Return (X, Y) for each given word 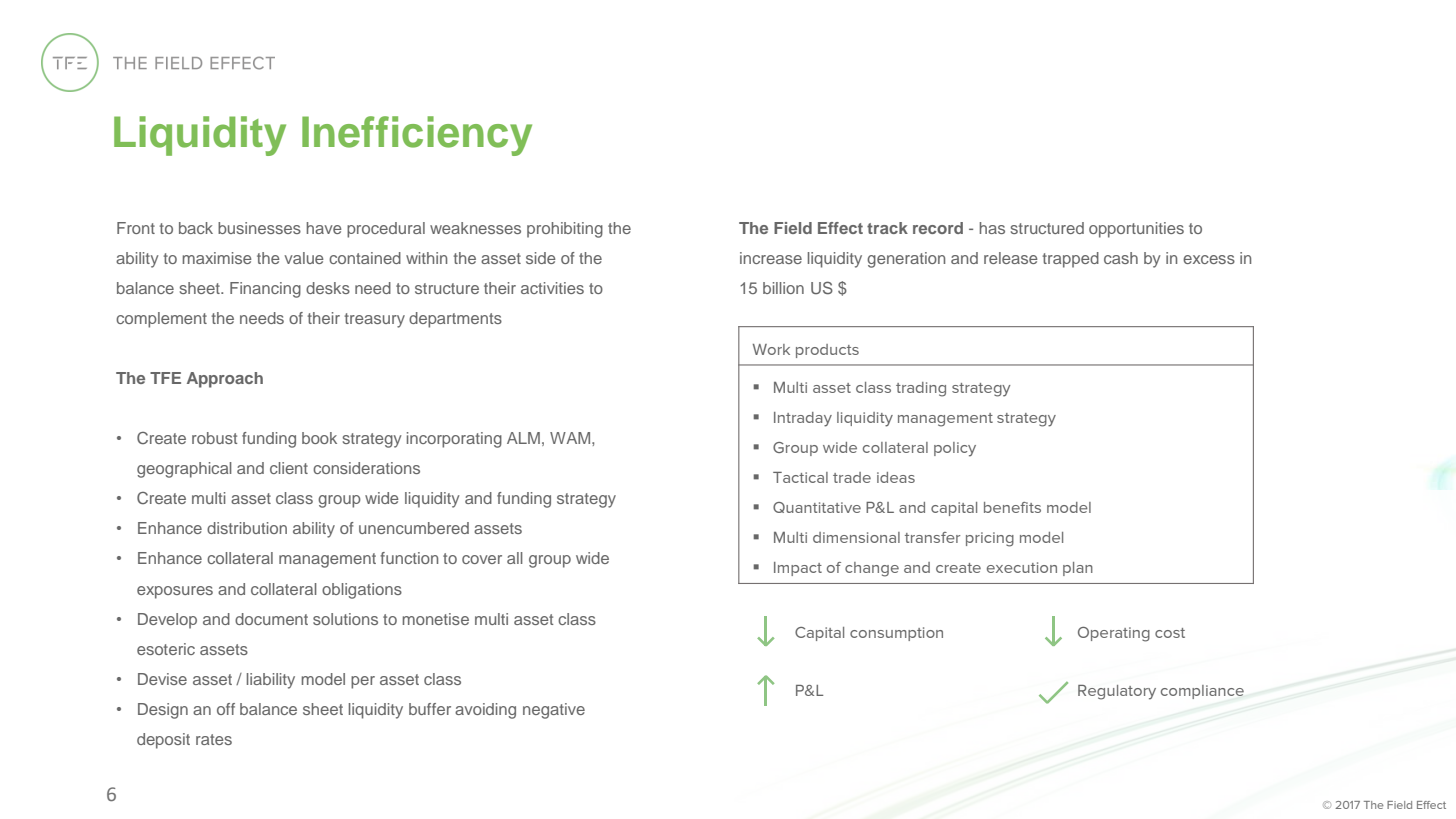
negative (554, 711)
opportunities (1136, 230)
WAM (571, 438)
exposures (175, 592)
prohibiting (565, 230)
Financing (265, 290)
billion (783, 288)
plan (1078, 569)
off (226, 709)
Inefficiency (417, 136)
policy (955, 449)
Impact (798, 569)
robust (214, 438)
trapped (1070, 260)
